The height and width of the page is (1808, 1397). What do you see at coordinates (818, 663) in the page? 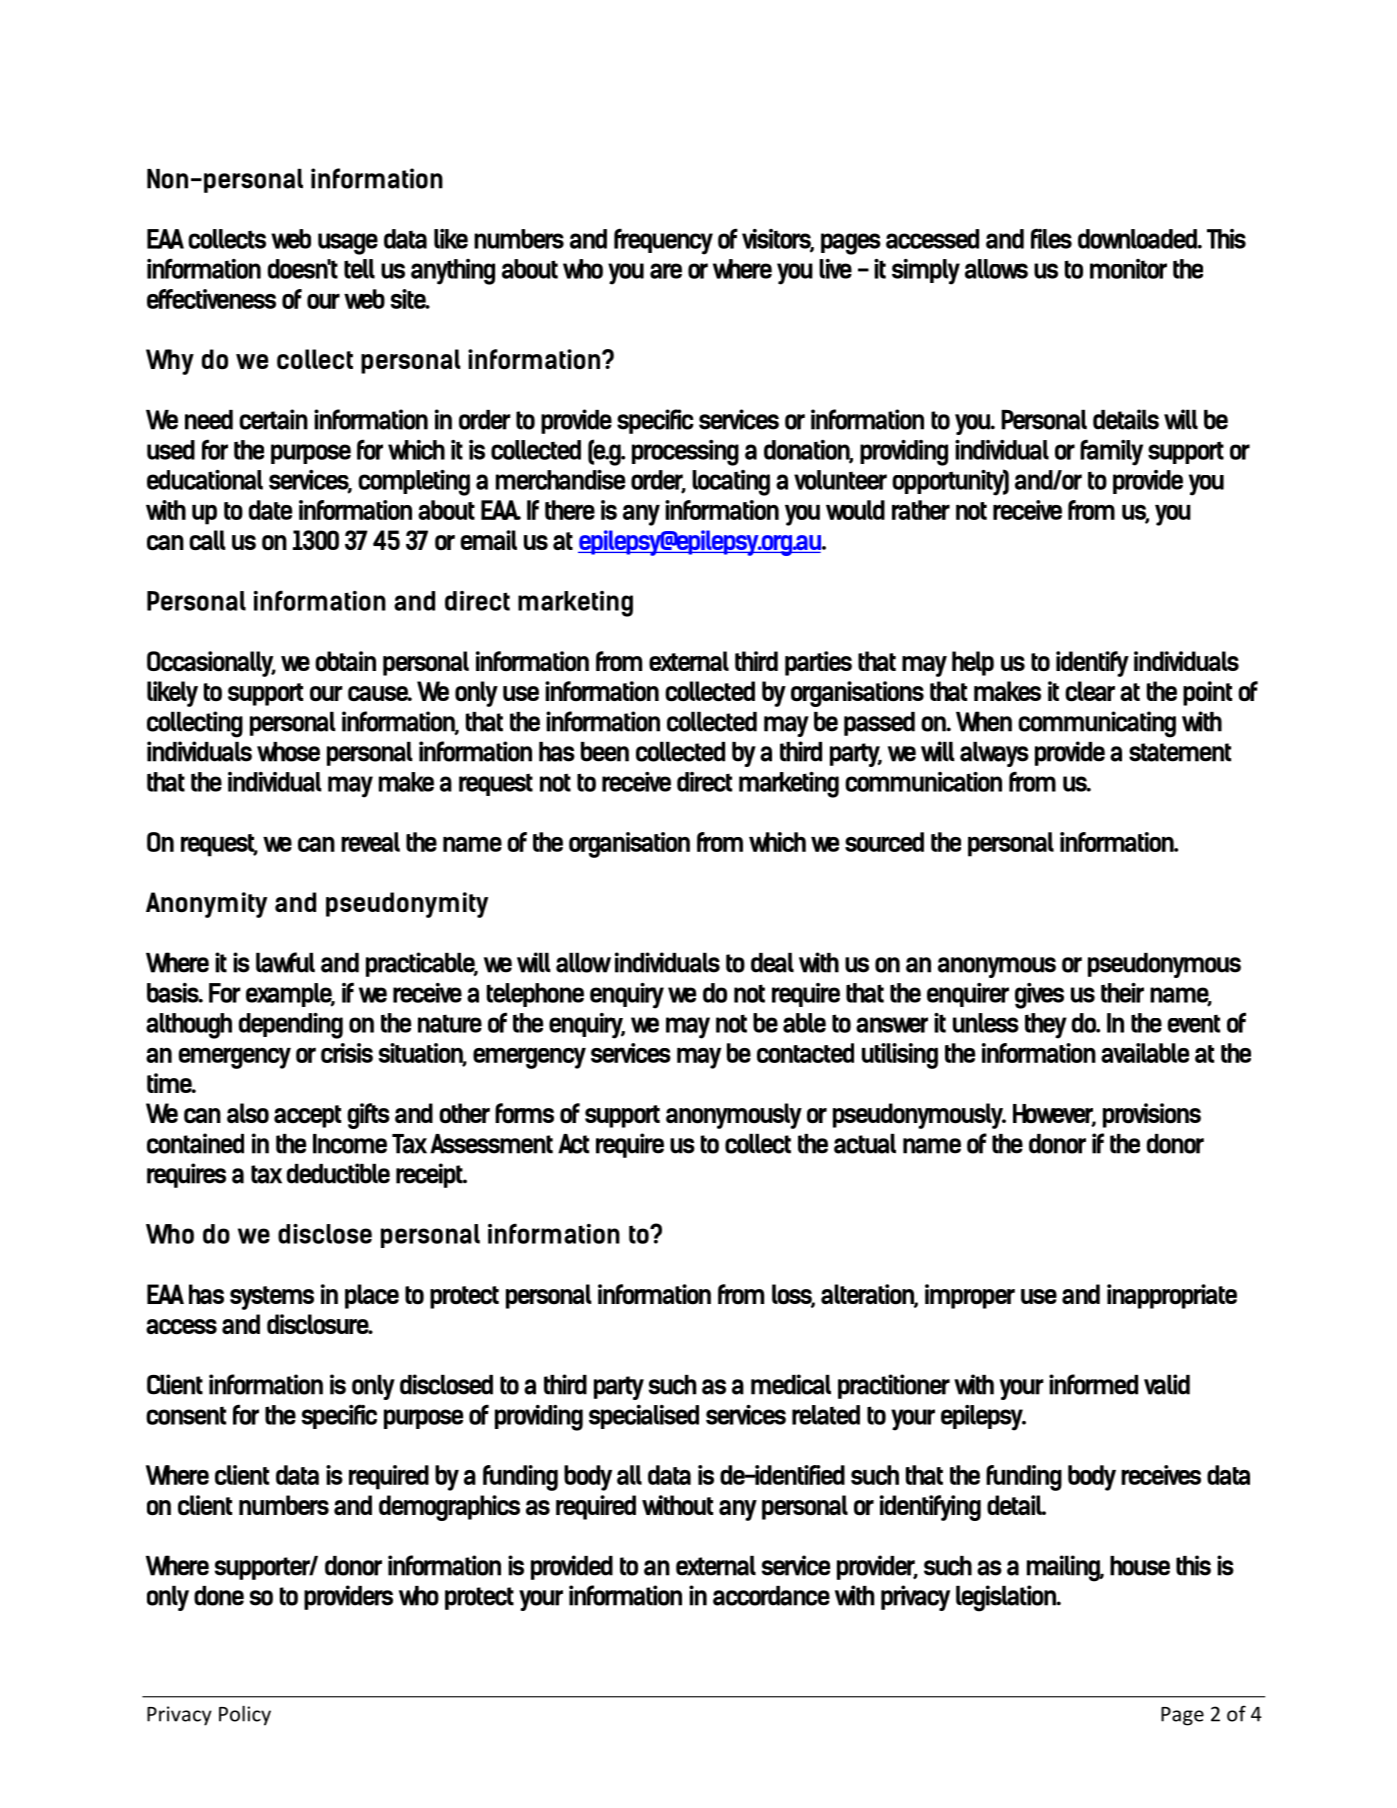
I see `parties` at bounding box center [818, 663].
